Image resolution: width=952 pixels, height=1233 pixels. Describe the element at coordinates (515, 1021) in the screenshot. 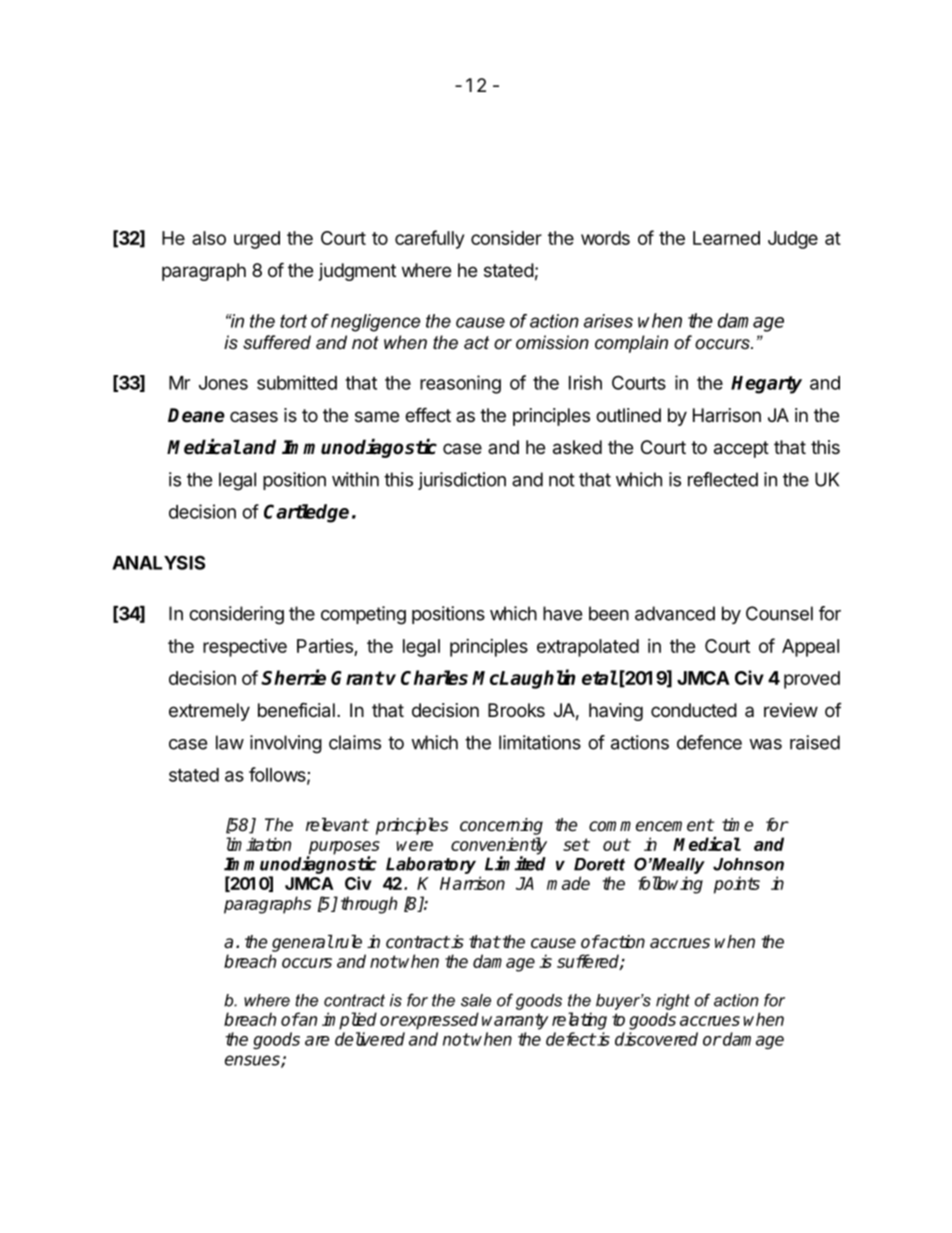

I see `warranty` at that location.
